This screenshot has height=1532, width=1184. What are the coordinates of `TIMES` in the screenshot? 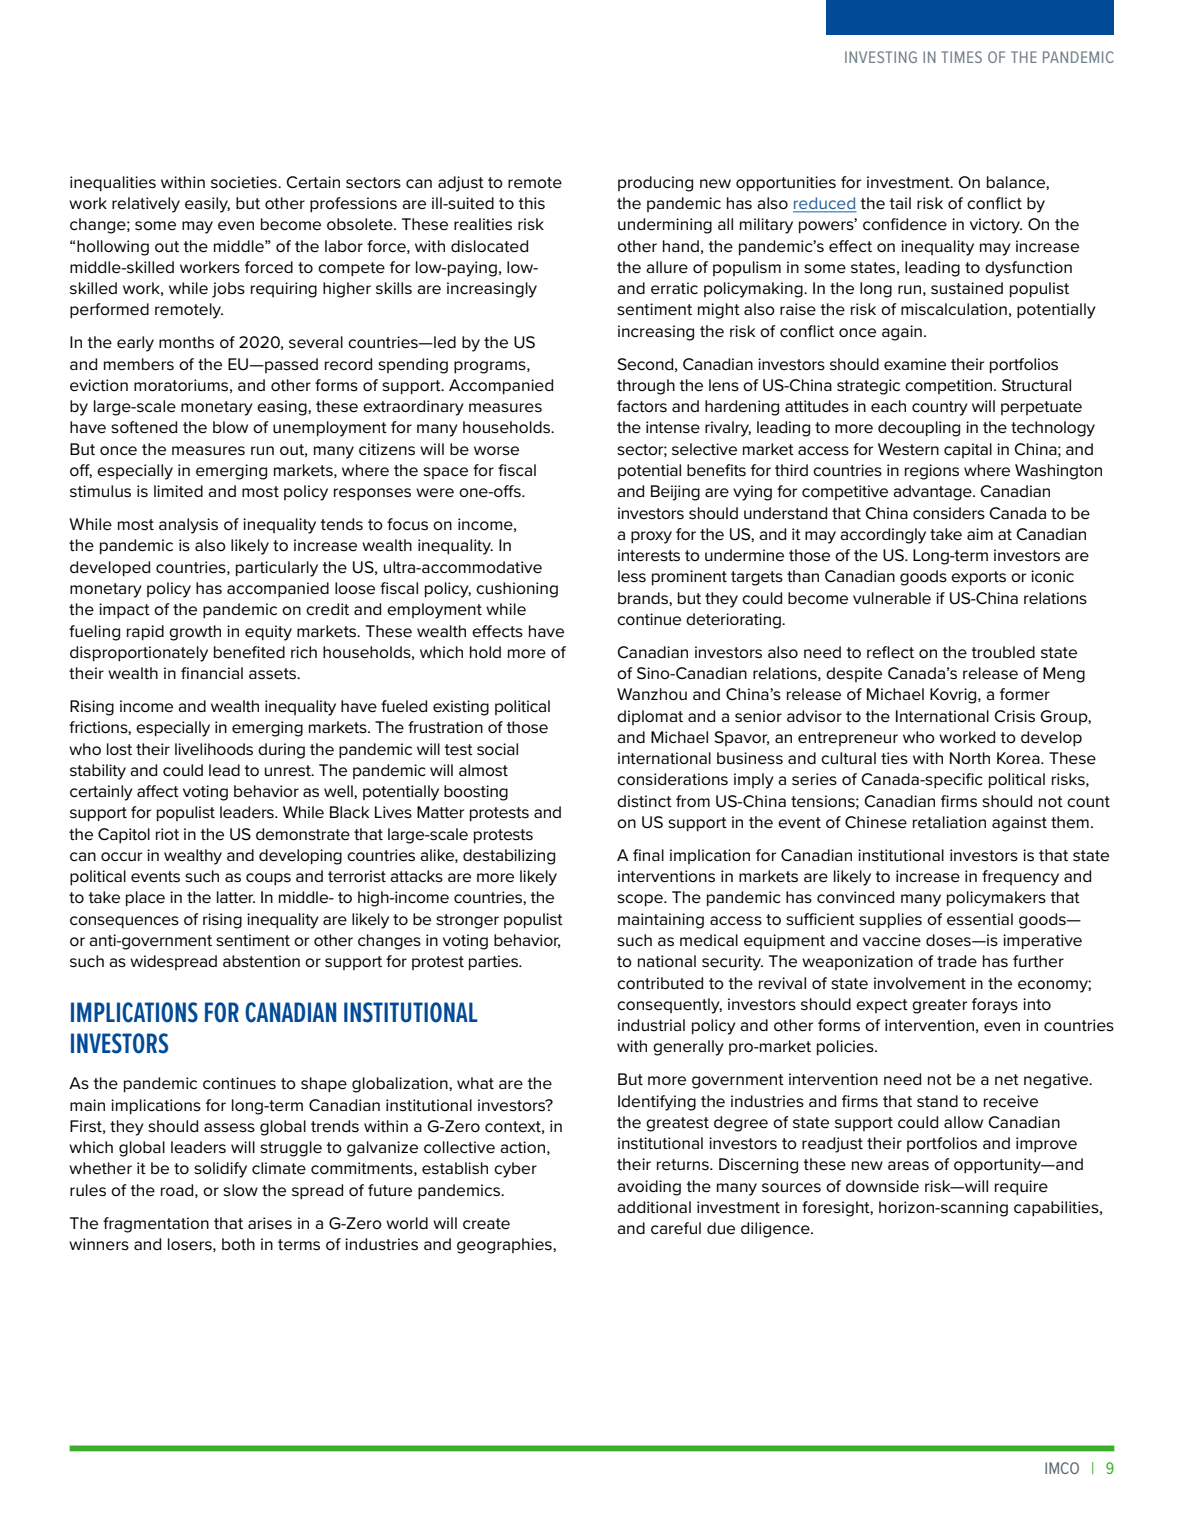 It's located at (961, 57).
